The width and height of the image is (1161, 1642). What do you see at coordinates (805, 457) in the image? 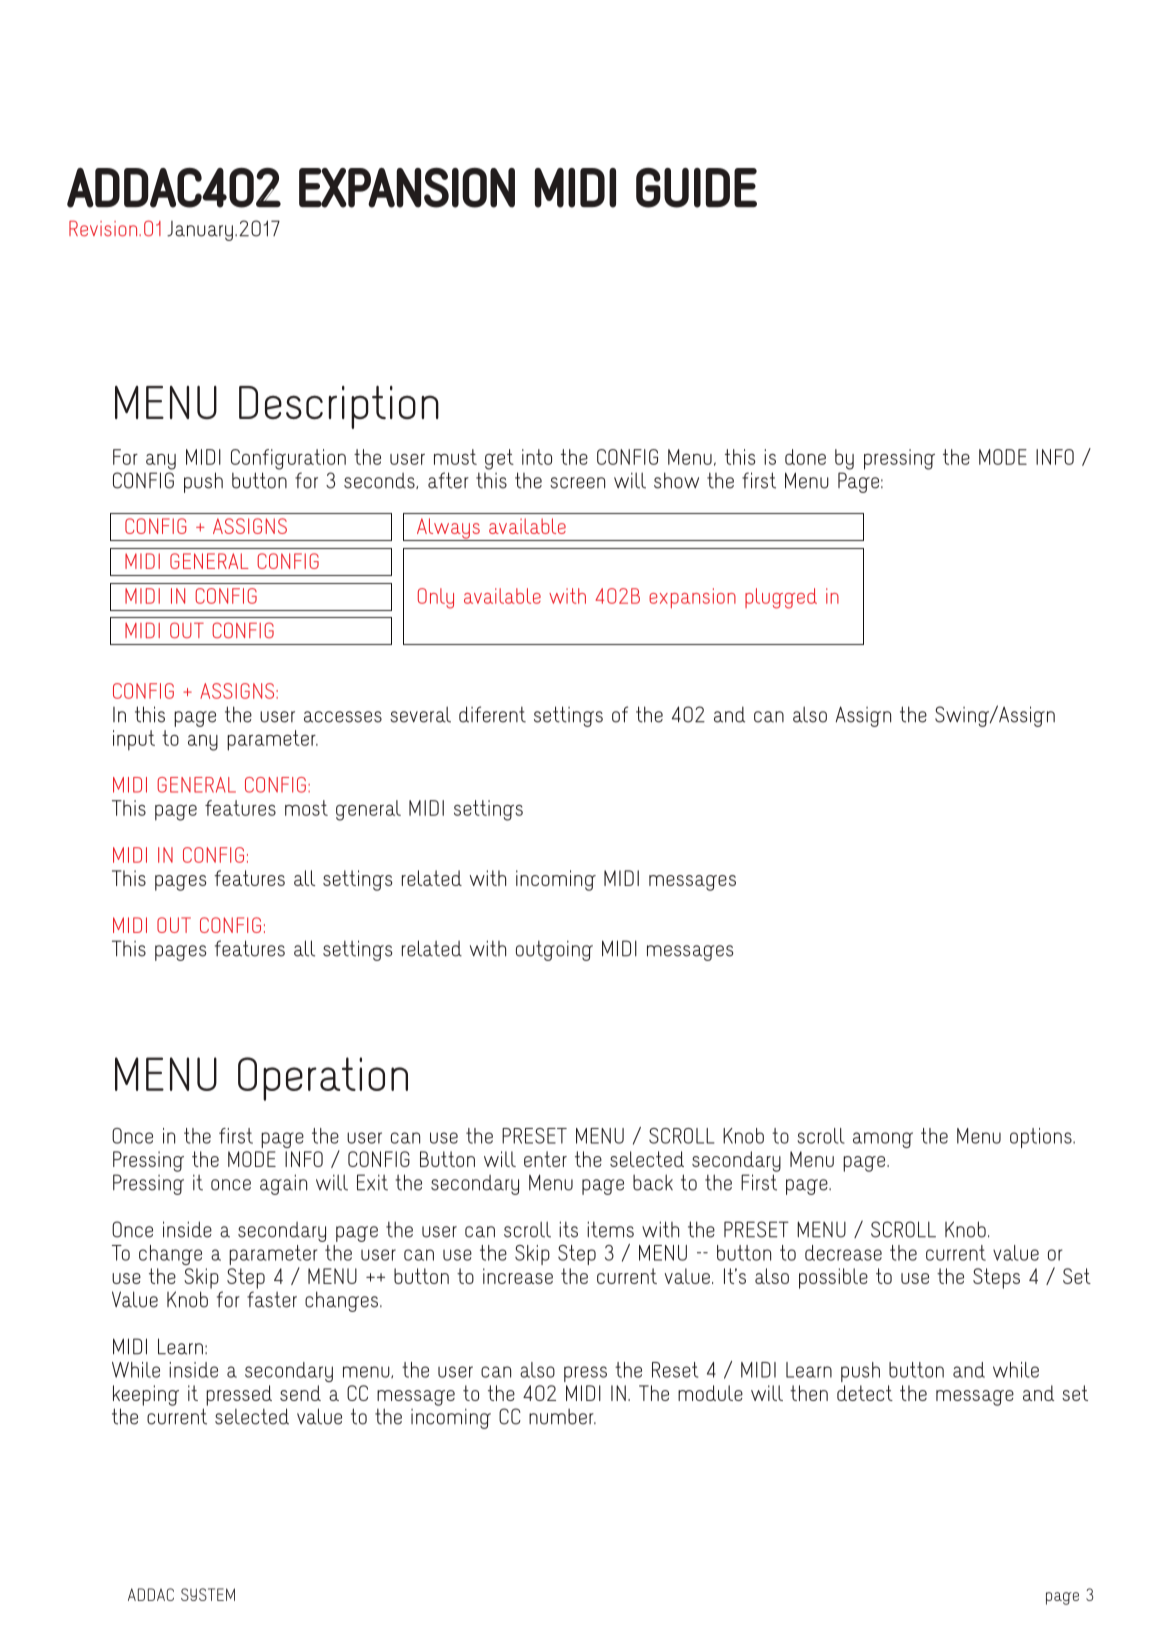
I see `done` at bounding box center [805, 457].
